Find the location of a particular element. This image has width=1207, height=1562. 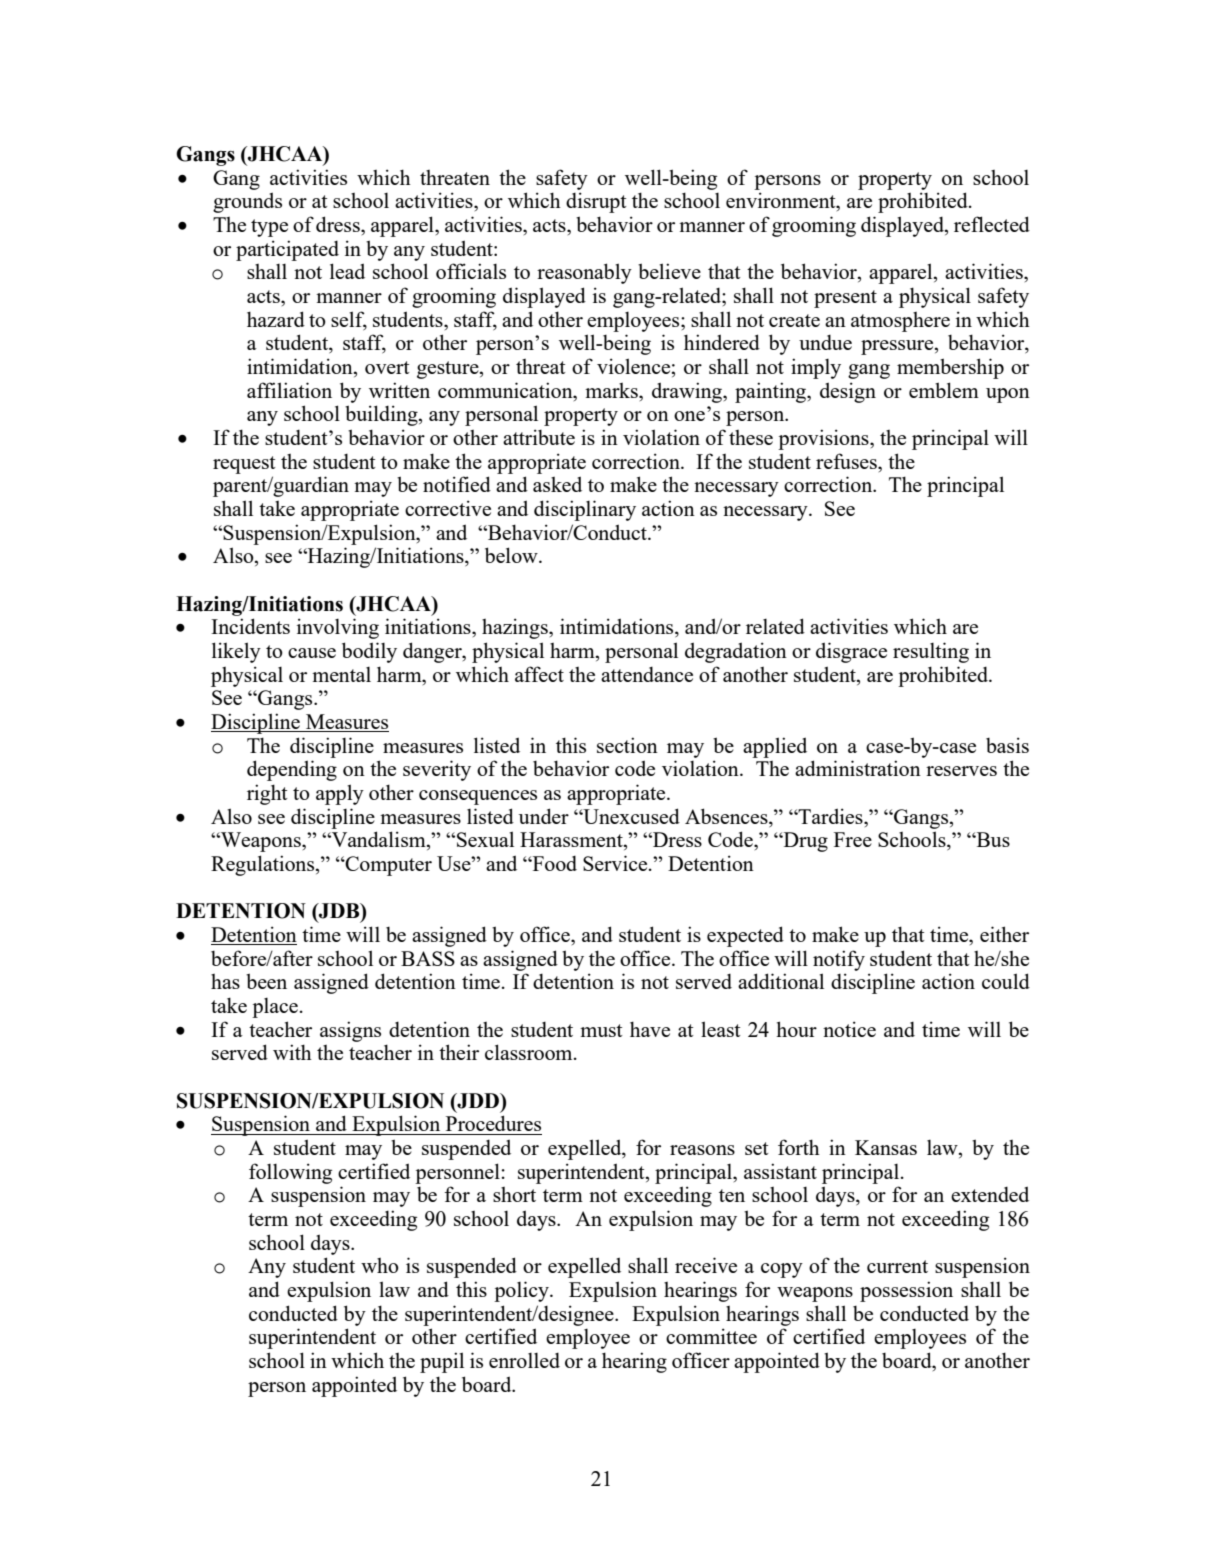

disrupt is located at coordinates (596, 202).
